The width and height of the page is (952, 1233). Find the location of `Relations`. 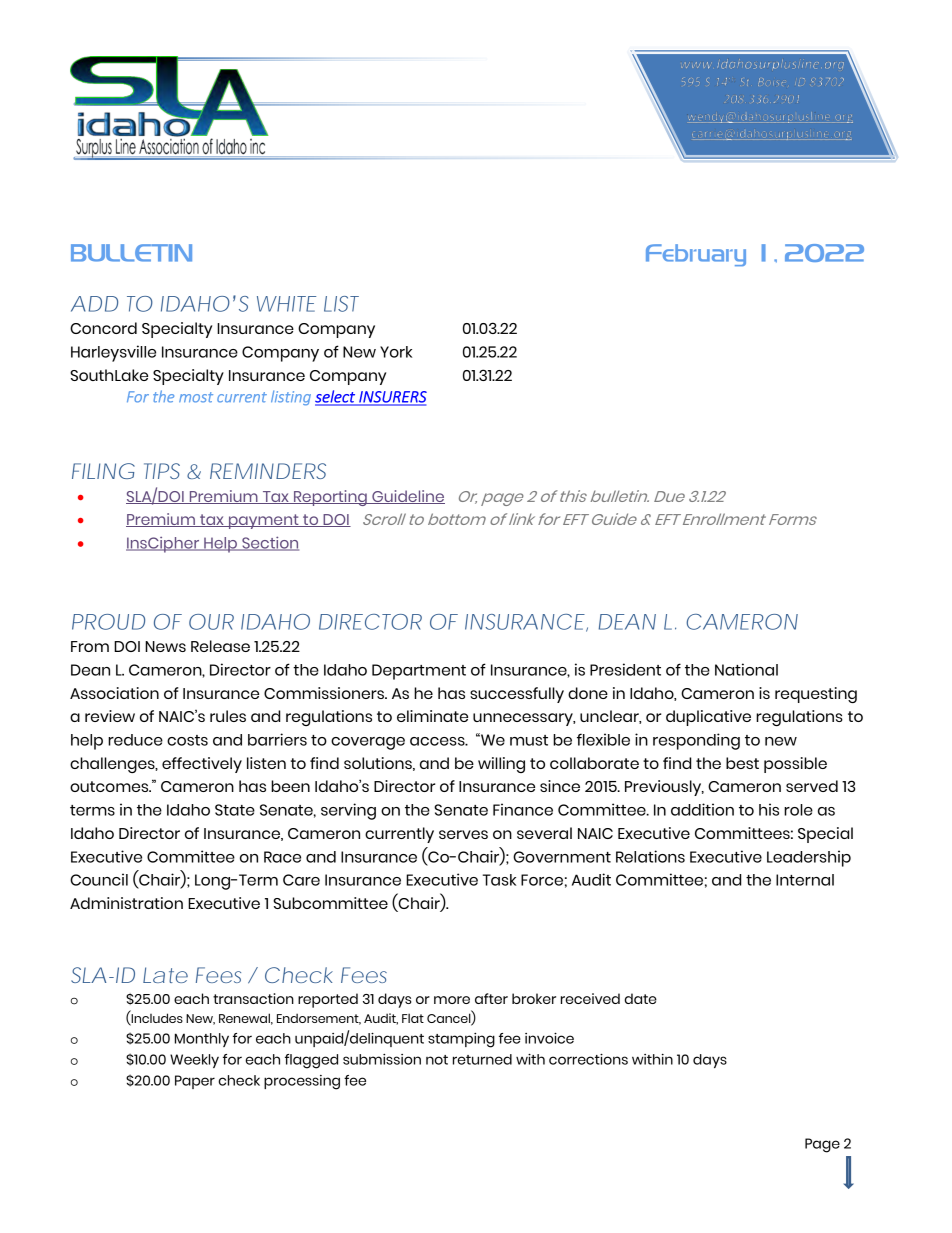

Relations is located at coordinates (650, 856).
